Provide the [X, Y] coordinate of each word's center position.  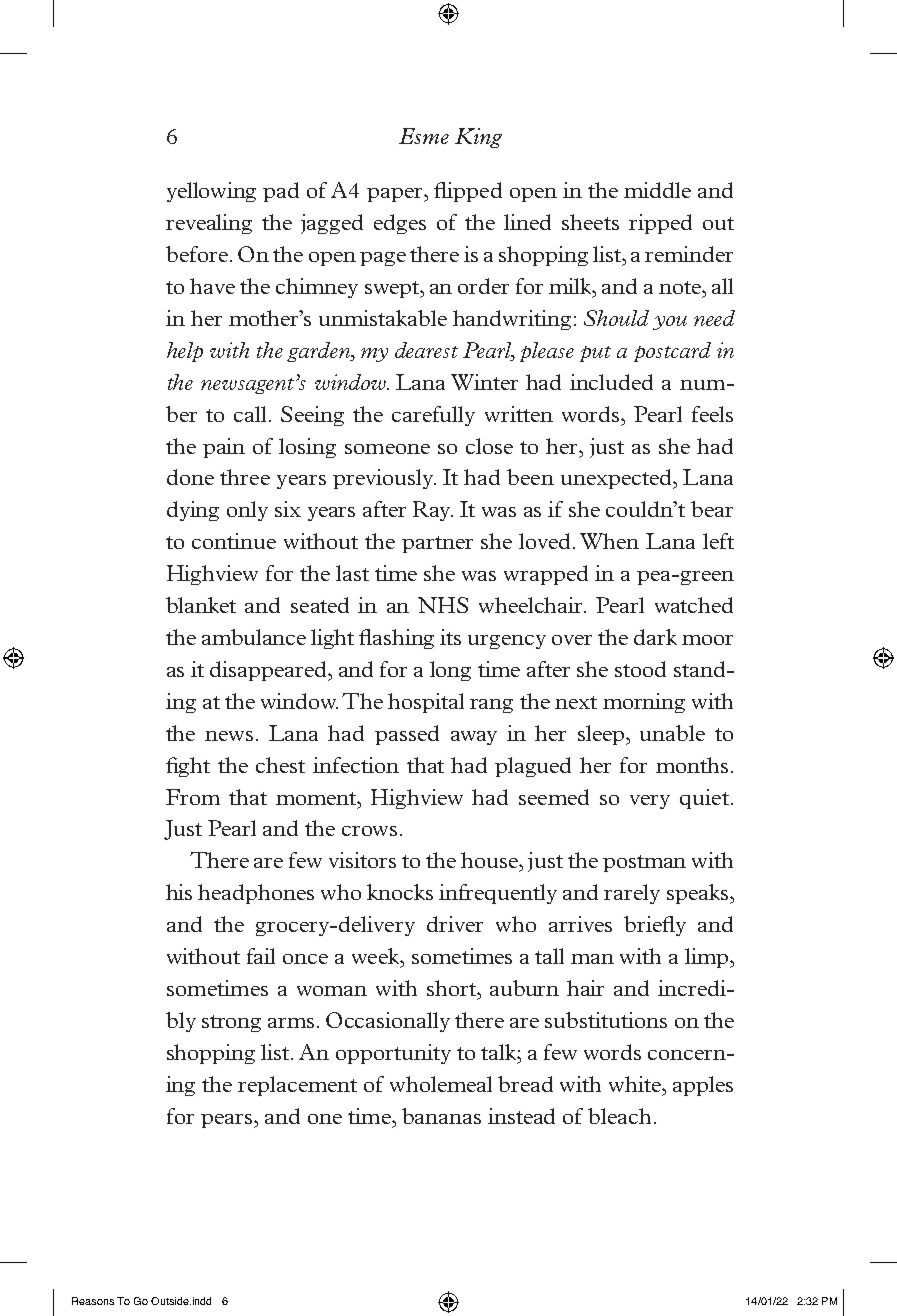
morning [644, 703]
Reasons [93, 1301]
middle [657, 190]
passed [407, 735]
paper [396, 195]
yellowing [211, 192]
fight [188, 767]
